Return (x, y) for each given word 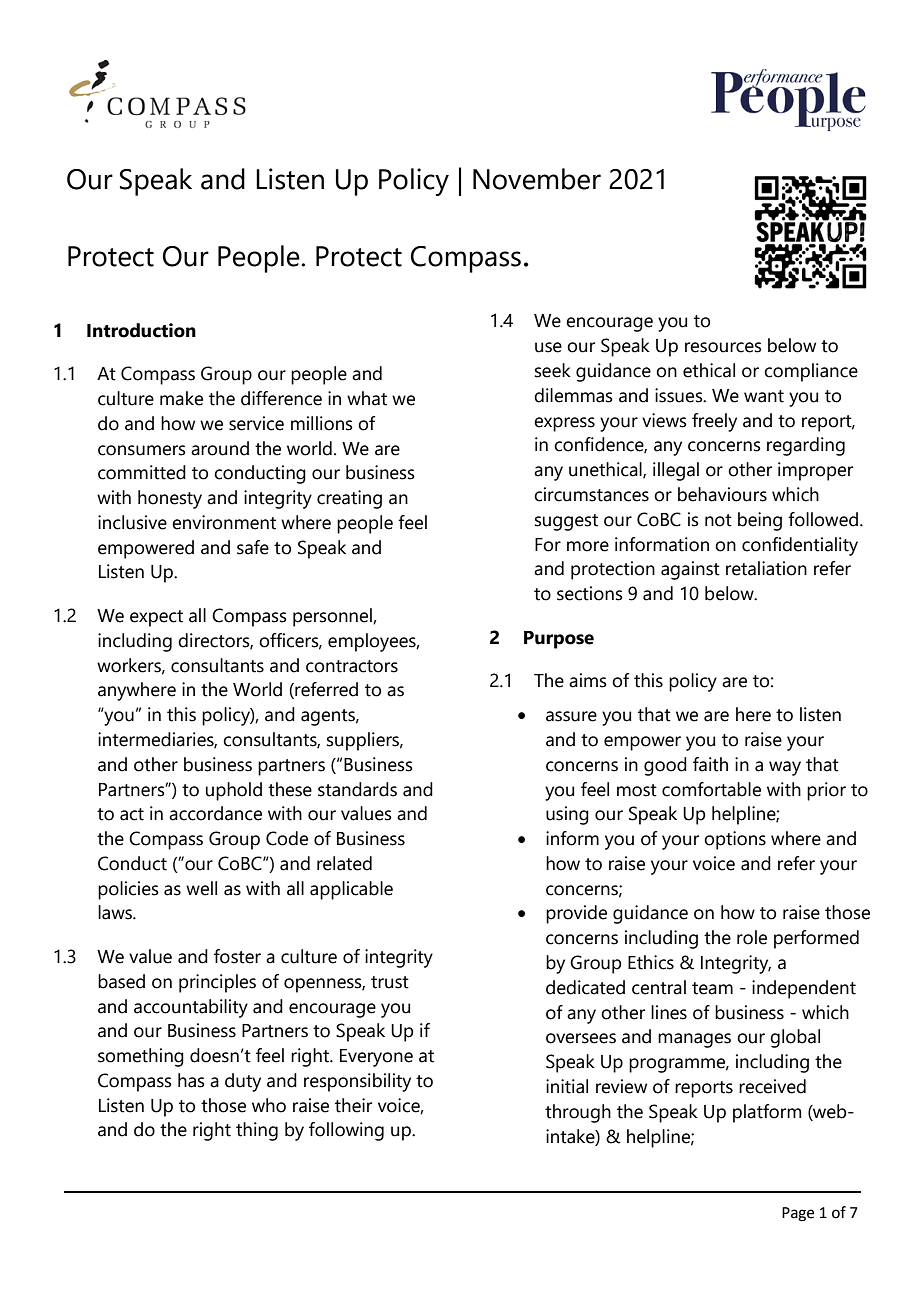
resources (723, 347)
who (269, 1105)
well (201, 888)
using (567, 815)
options (735, 840)
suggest (566, 522)
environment (224, 522)
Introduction (141, 330)
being (760, 521)
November (537, 179)
